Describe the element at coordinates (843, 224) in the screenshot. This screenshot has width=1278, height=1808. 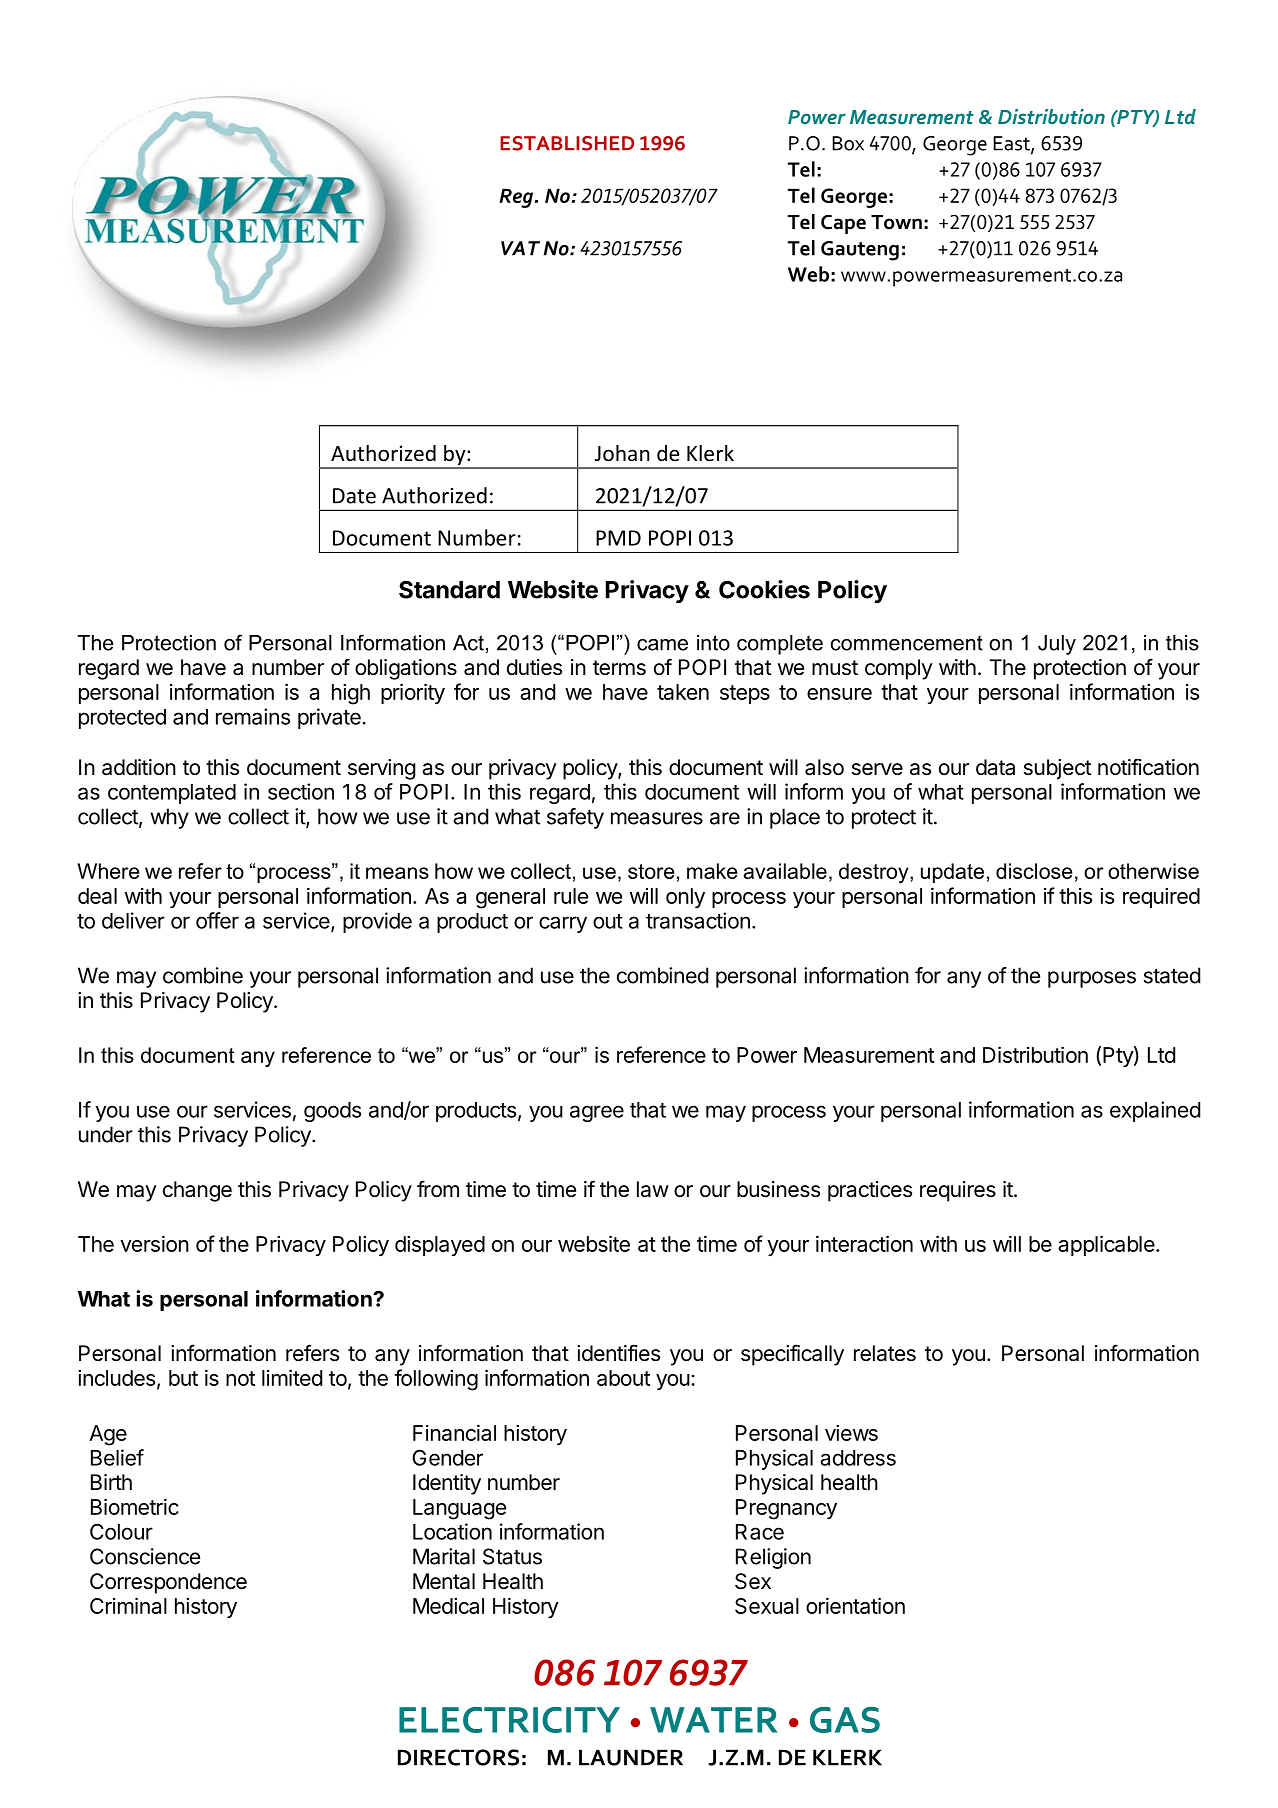
I see `Cape` at that location.
